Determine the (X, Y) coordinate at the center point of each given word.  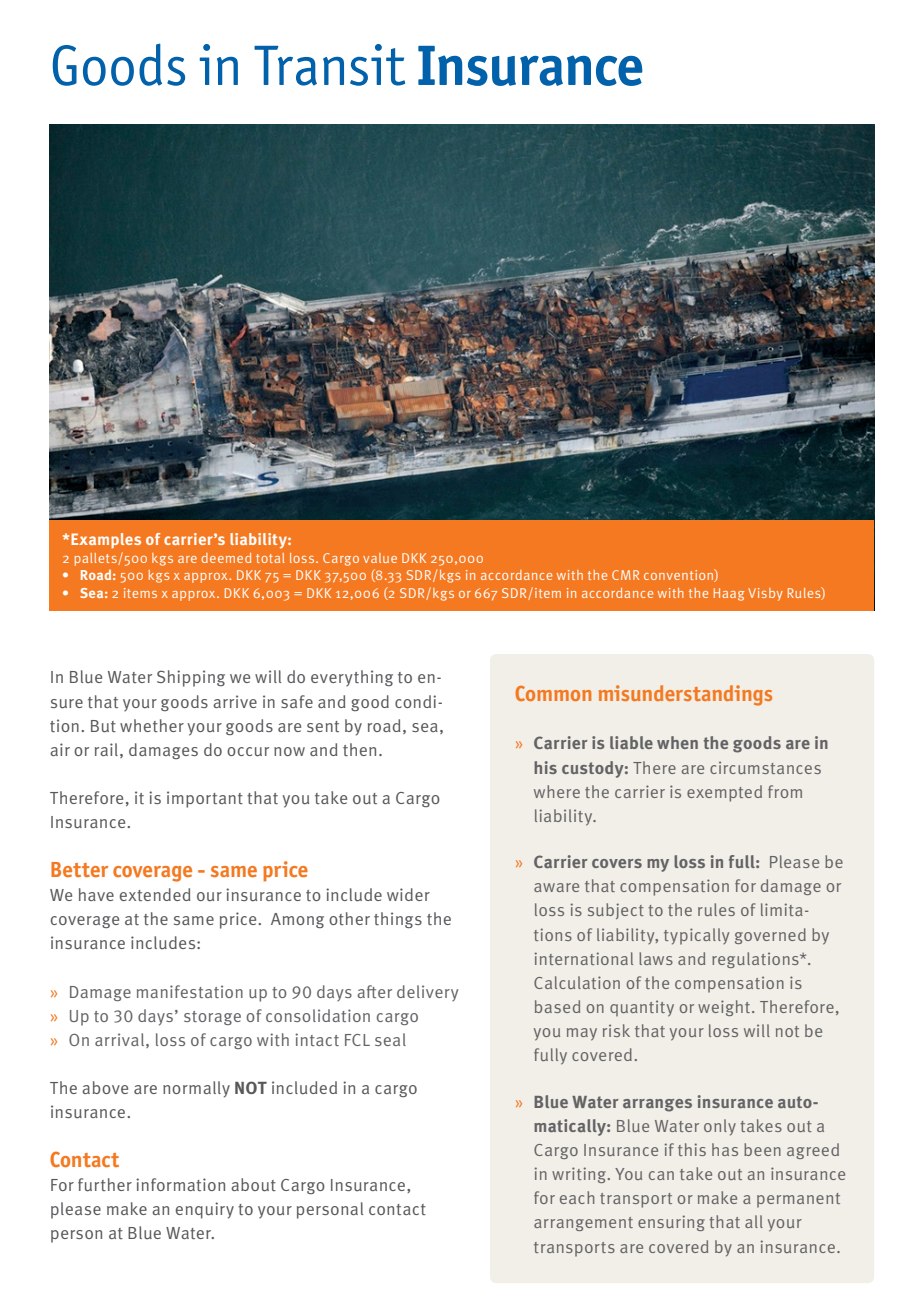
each (577, 1197)
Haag (729, 594)
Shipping (191, 678)
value (380, 558)
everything (352, 678)
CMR (625, 575)
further (105, 1185)
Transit (329, 65)
